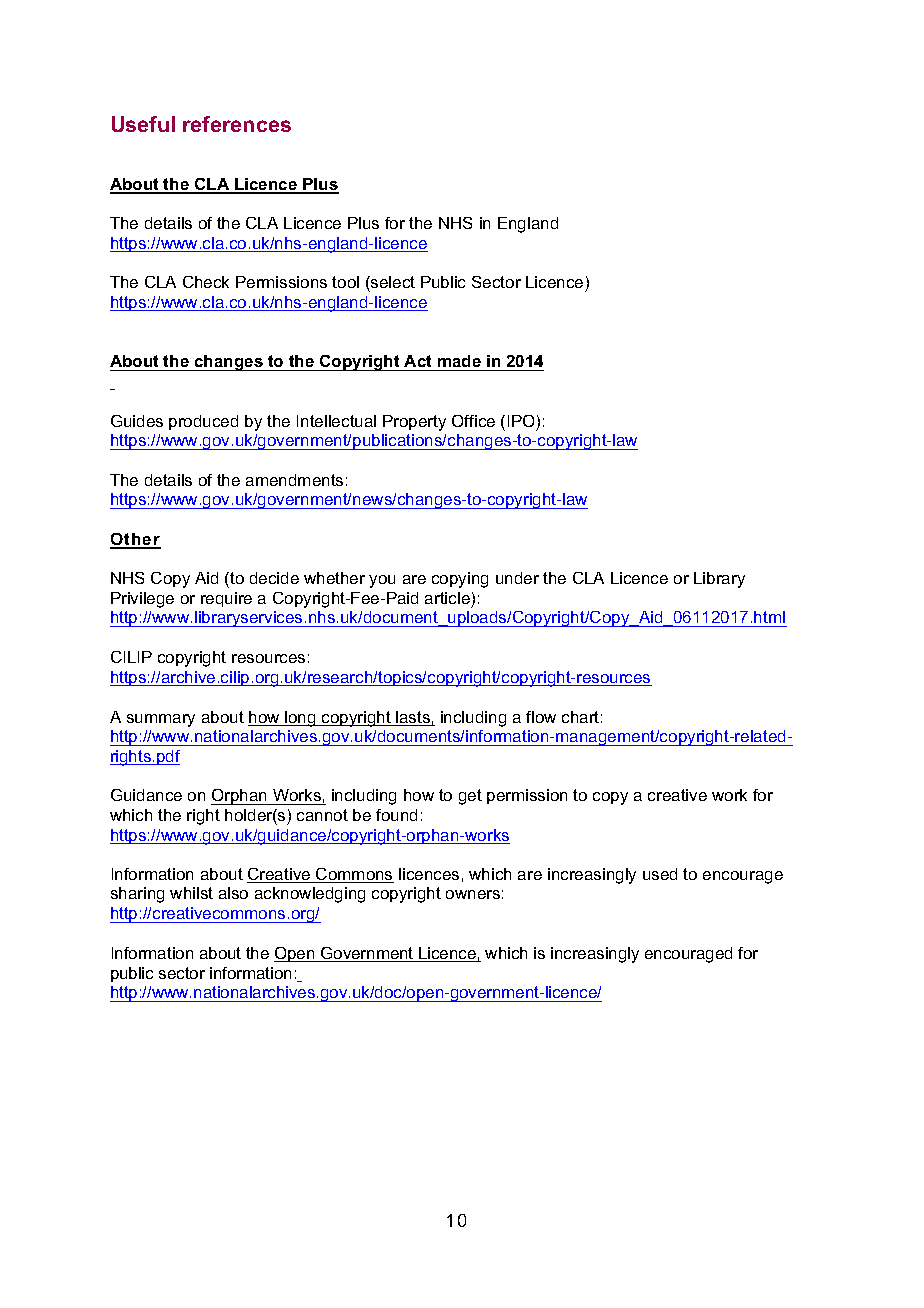 Image resolution: width=924 pixels, height=1308 pixels. I want to click on Check, so click(206, 282).
